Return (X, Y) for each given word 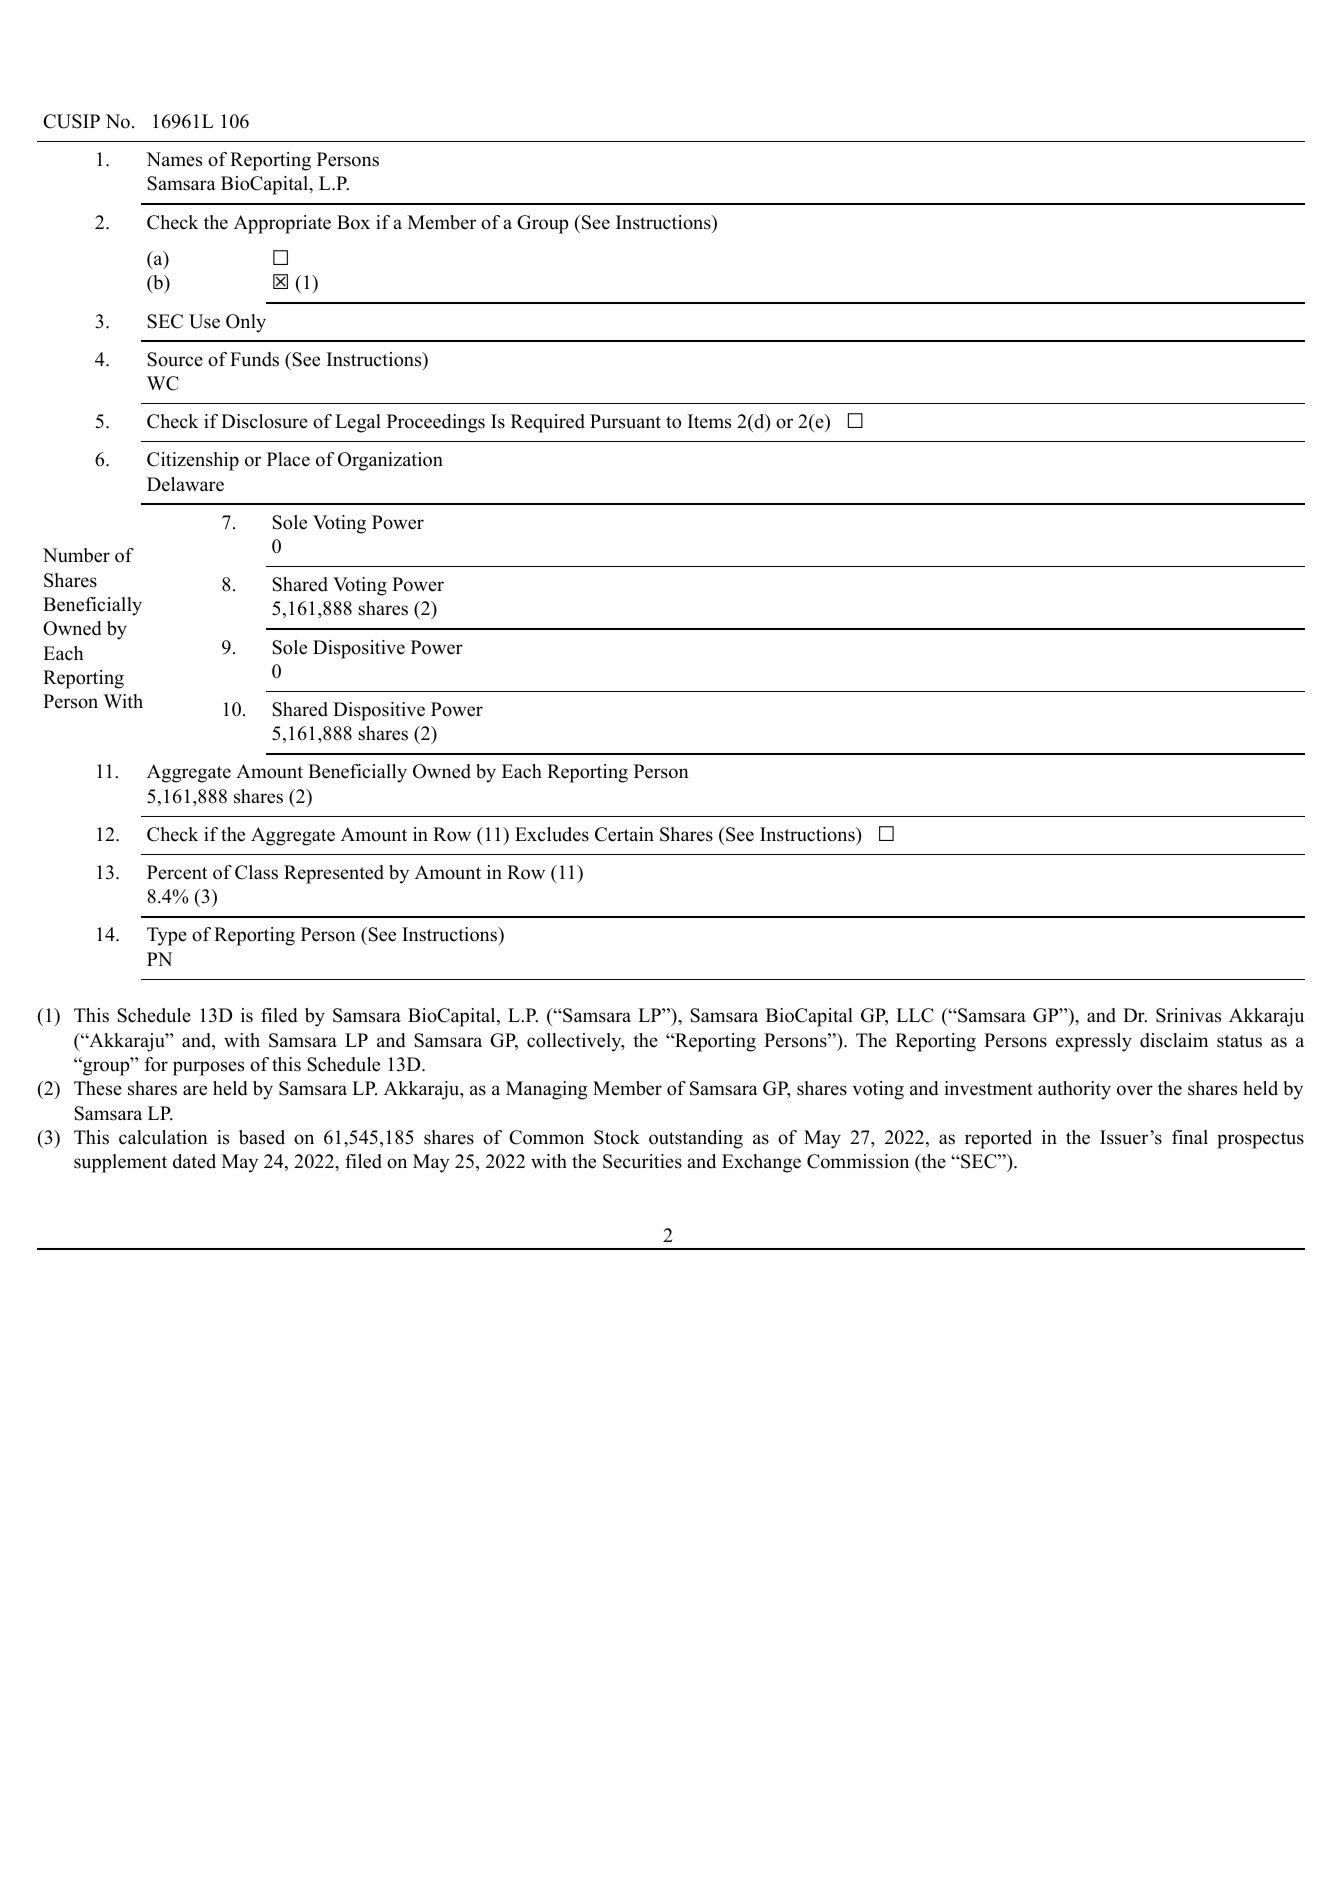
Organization (390, 461)
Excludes (552, 834)
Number (76, 555)
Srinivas (1188, 1015)
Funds (254, 359)
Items (709, 421)
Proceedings (436, 423)
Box (353, 222)
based (262, 1137)
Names (174, 159)
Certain (624, 834)
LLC (915, 1015)
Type (167, 936)
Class (256, 872)
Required (548, 423)
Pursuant (625, 421)
